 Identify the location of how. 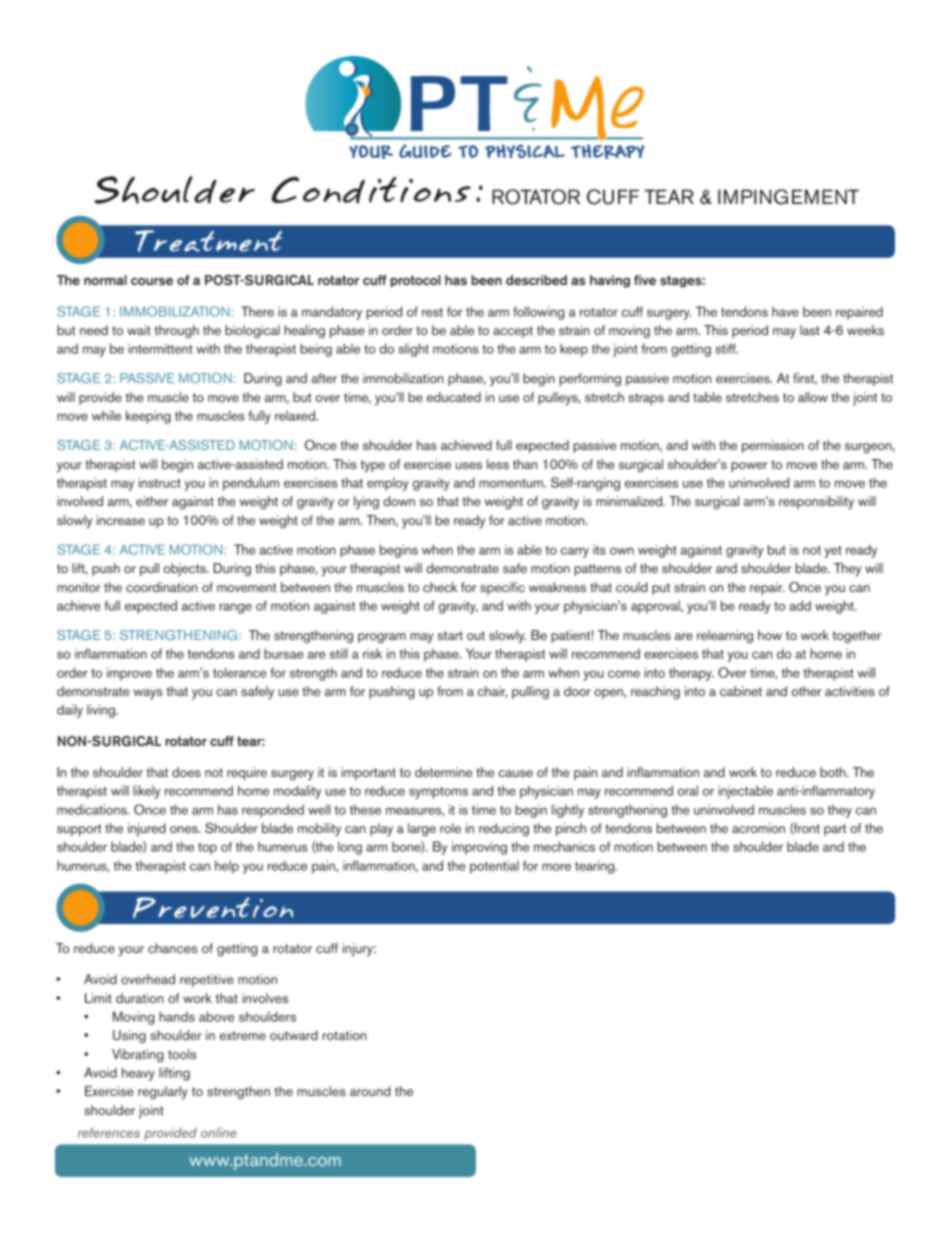
(770, 635).
